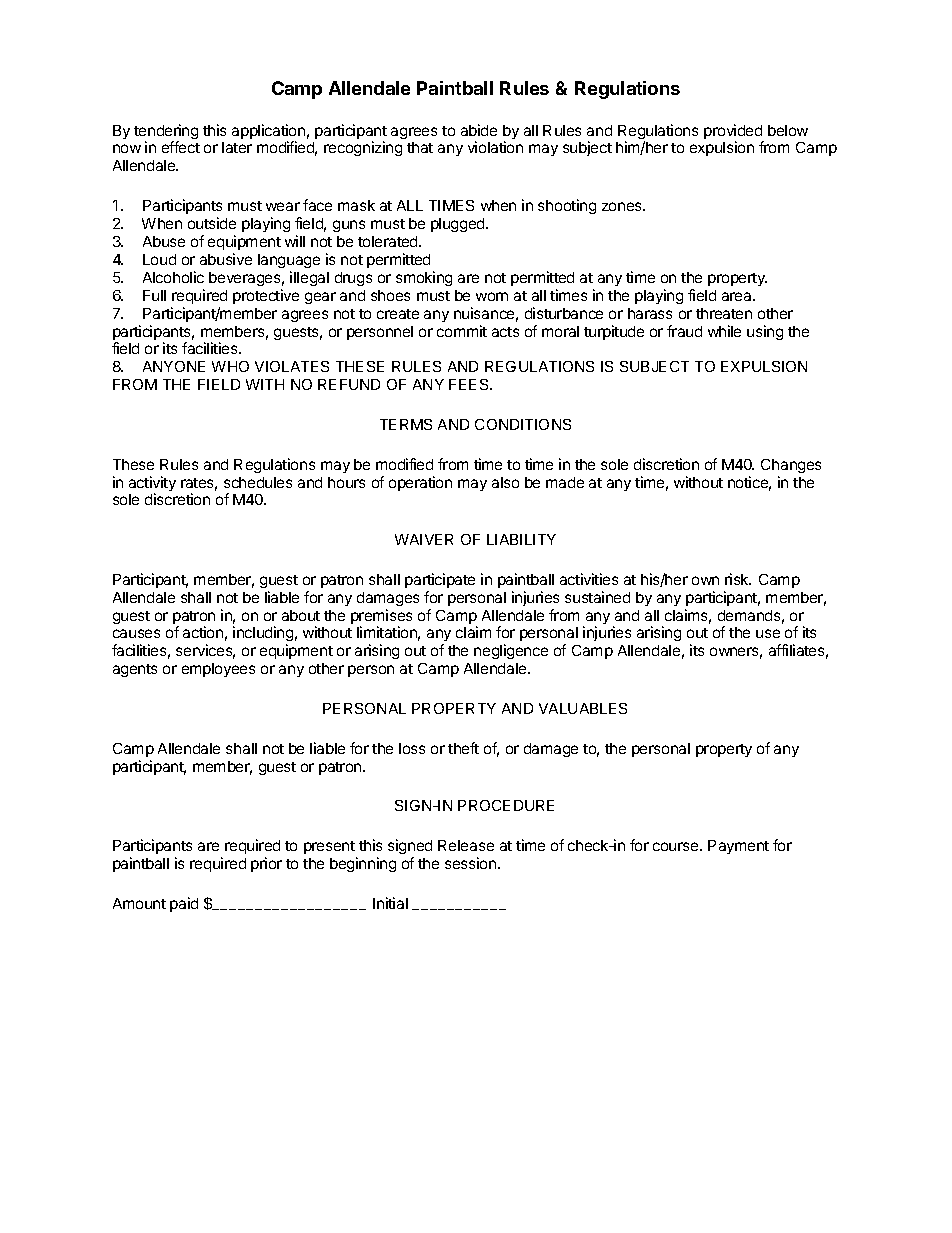 The height and width of the screenshot is (1233, 952). I want to click on session, so click(472, 863).
